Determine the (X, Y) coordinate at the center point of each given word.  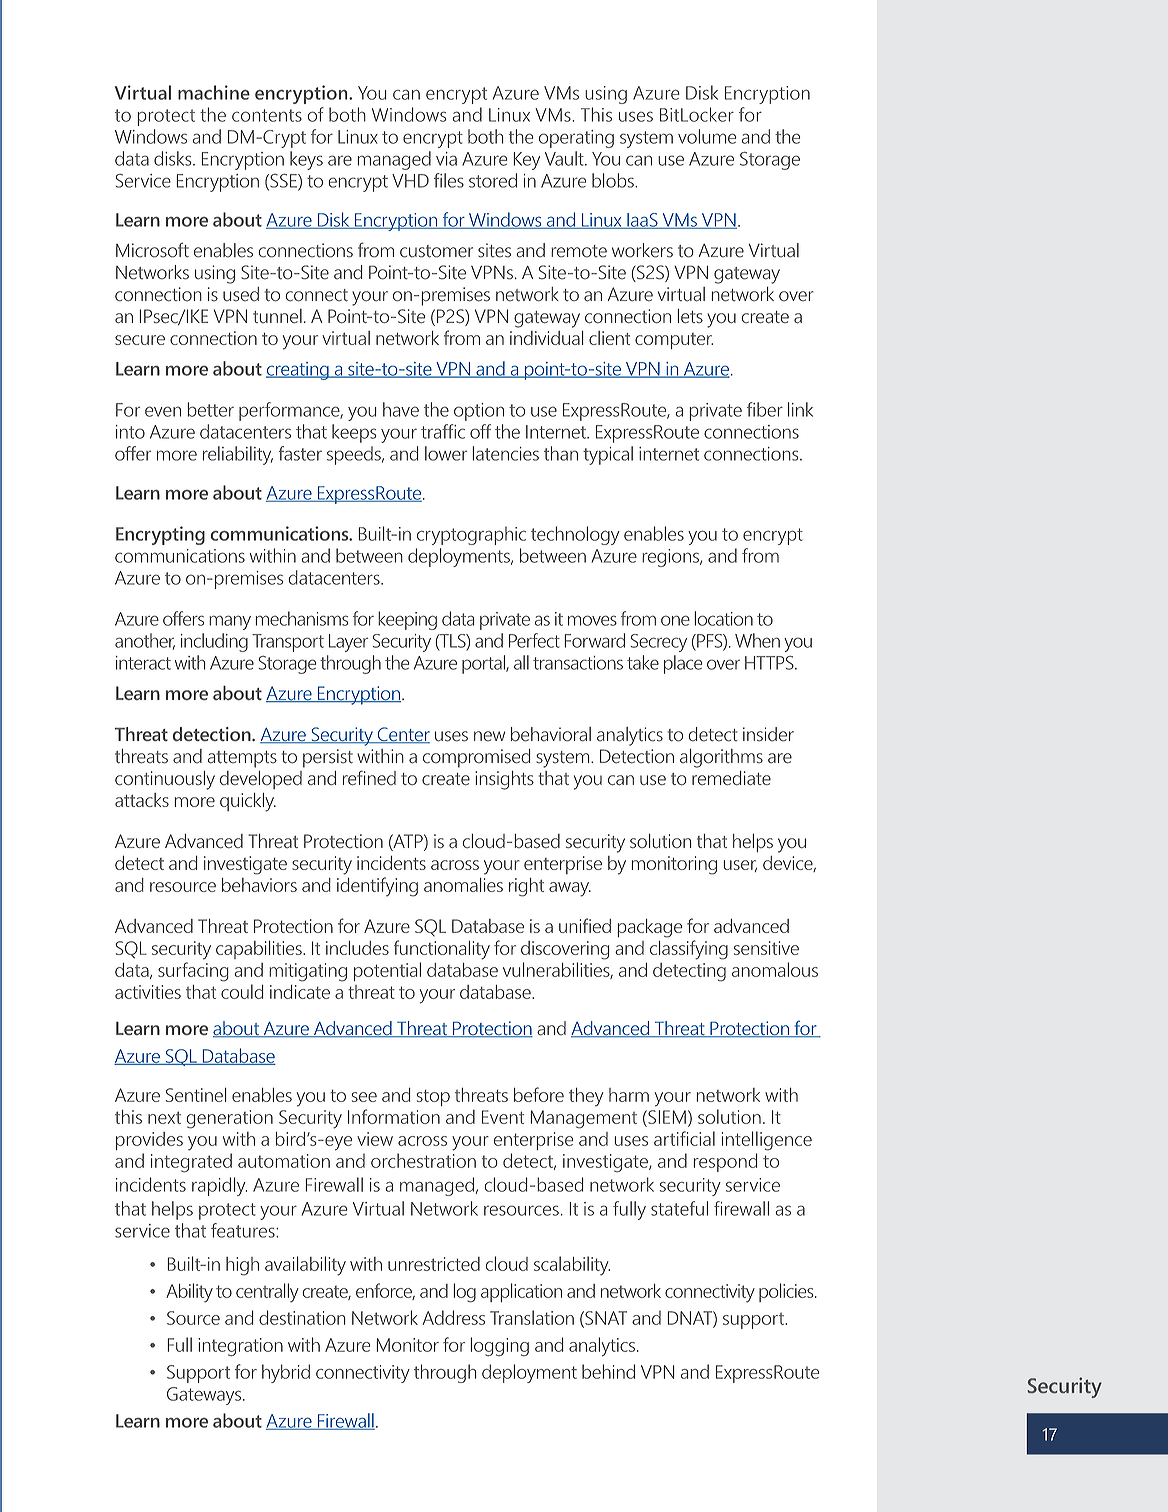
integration (240, 1347)
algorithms (721, 758)
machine (214, 92)
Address (453, 1317)
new (489, 736)
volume (707, 136)
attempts (242, 759)
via (446, 159)
